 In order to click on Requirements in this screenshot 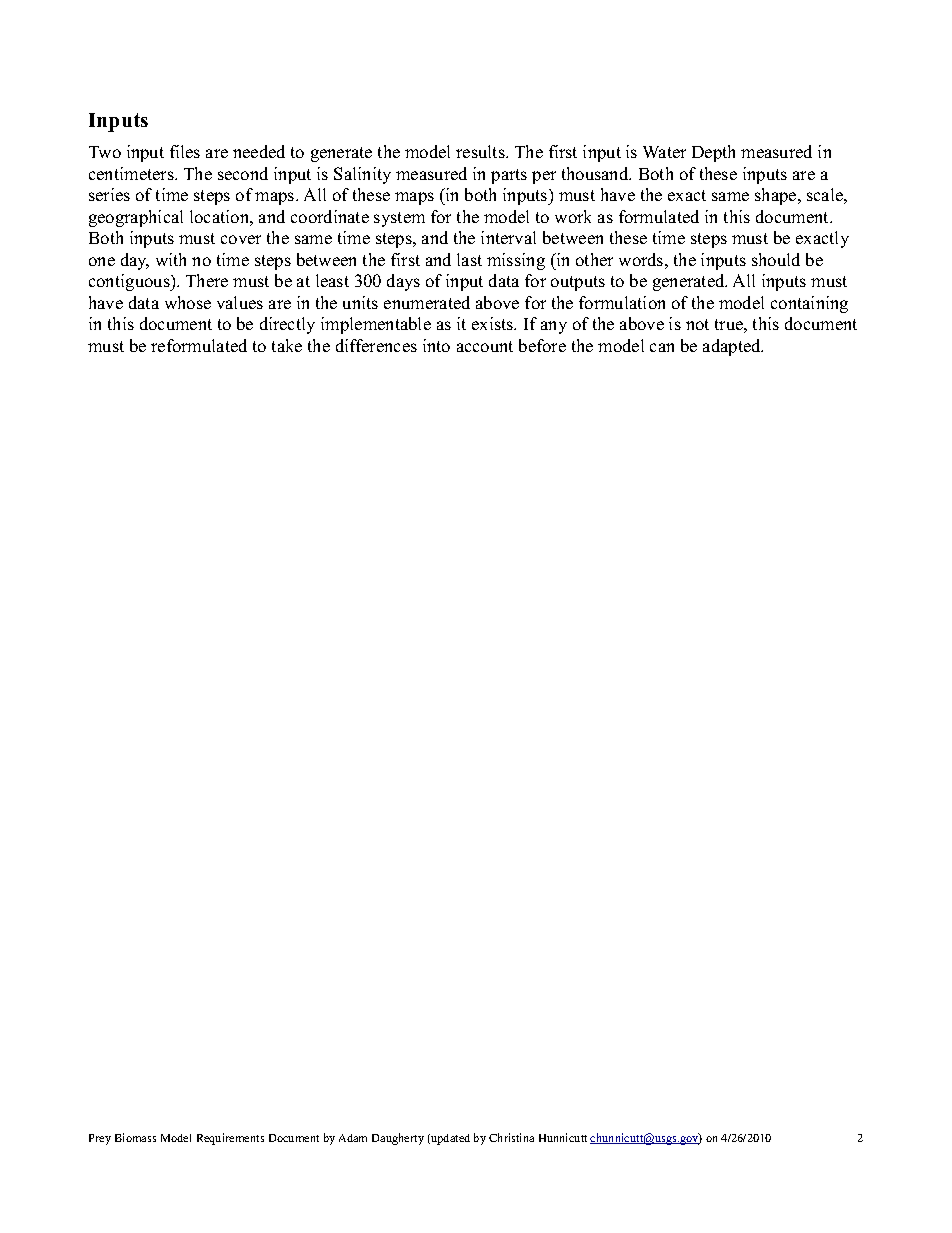, I will do `click(230, 1139)`.
